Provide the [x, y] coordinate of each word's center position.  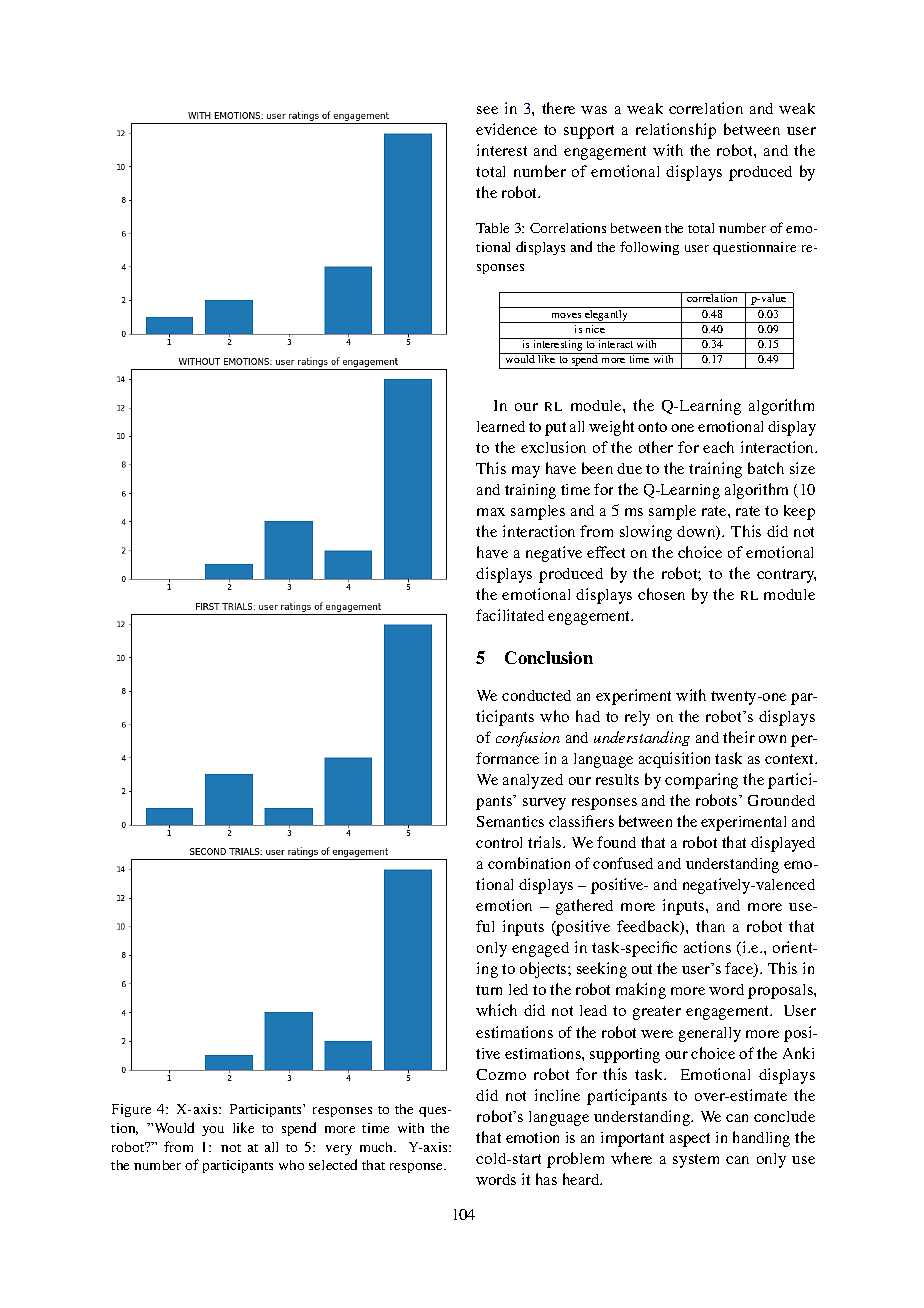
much [378, 1147]
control [499, 842]
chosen [661, 594]
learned [501, 426]
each [718, 447]
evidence [506, 129]
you [213, 1131]
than [710, 926]
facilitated [510, 615]
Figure [131, 1110]
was [594, 110]
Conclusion [549, 657]
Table [492, 228]
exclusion [553, 447]
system [696, 1161]
